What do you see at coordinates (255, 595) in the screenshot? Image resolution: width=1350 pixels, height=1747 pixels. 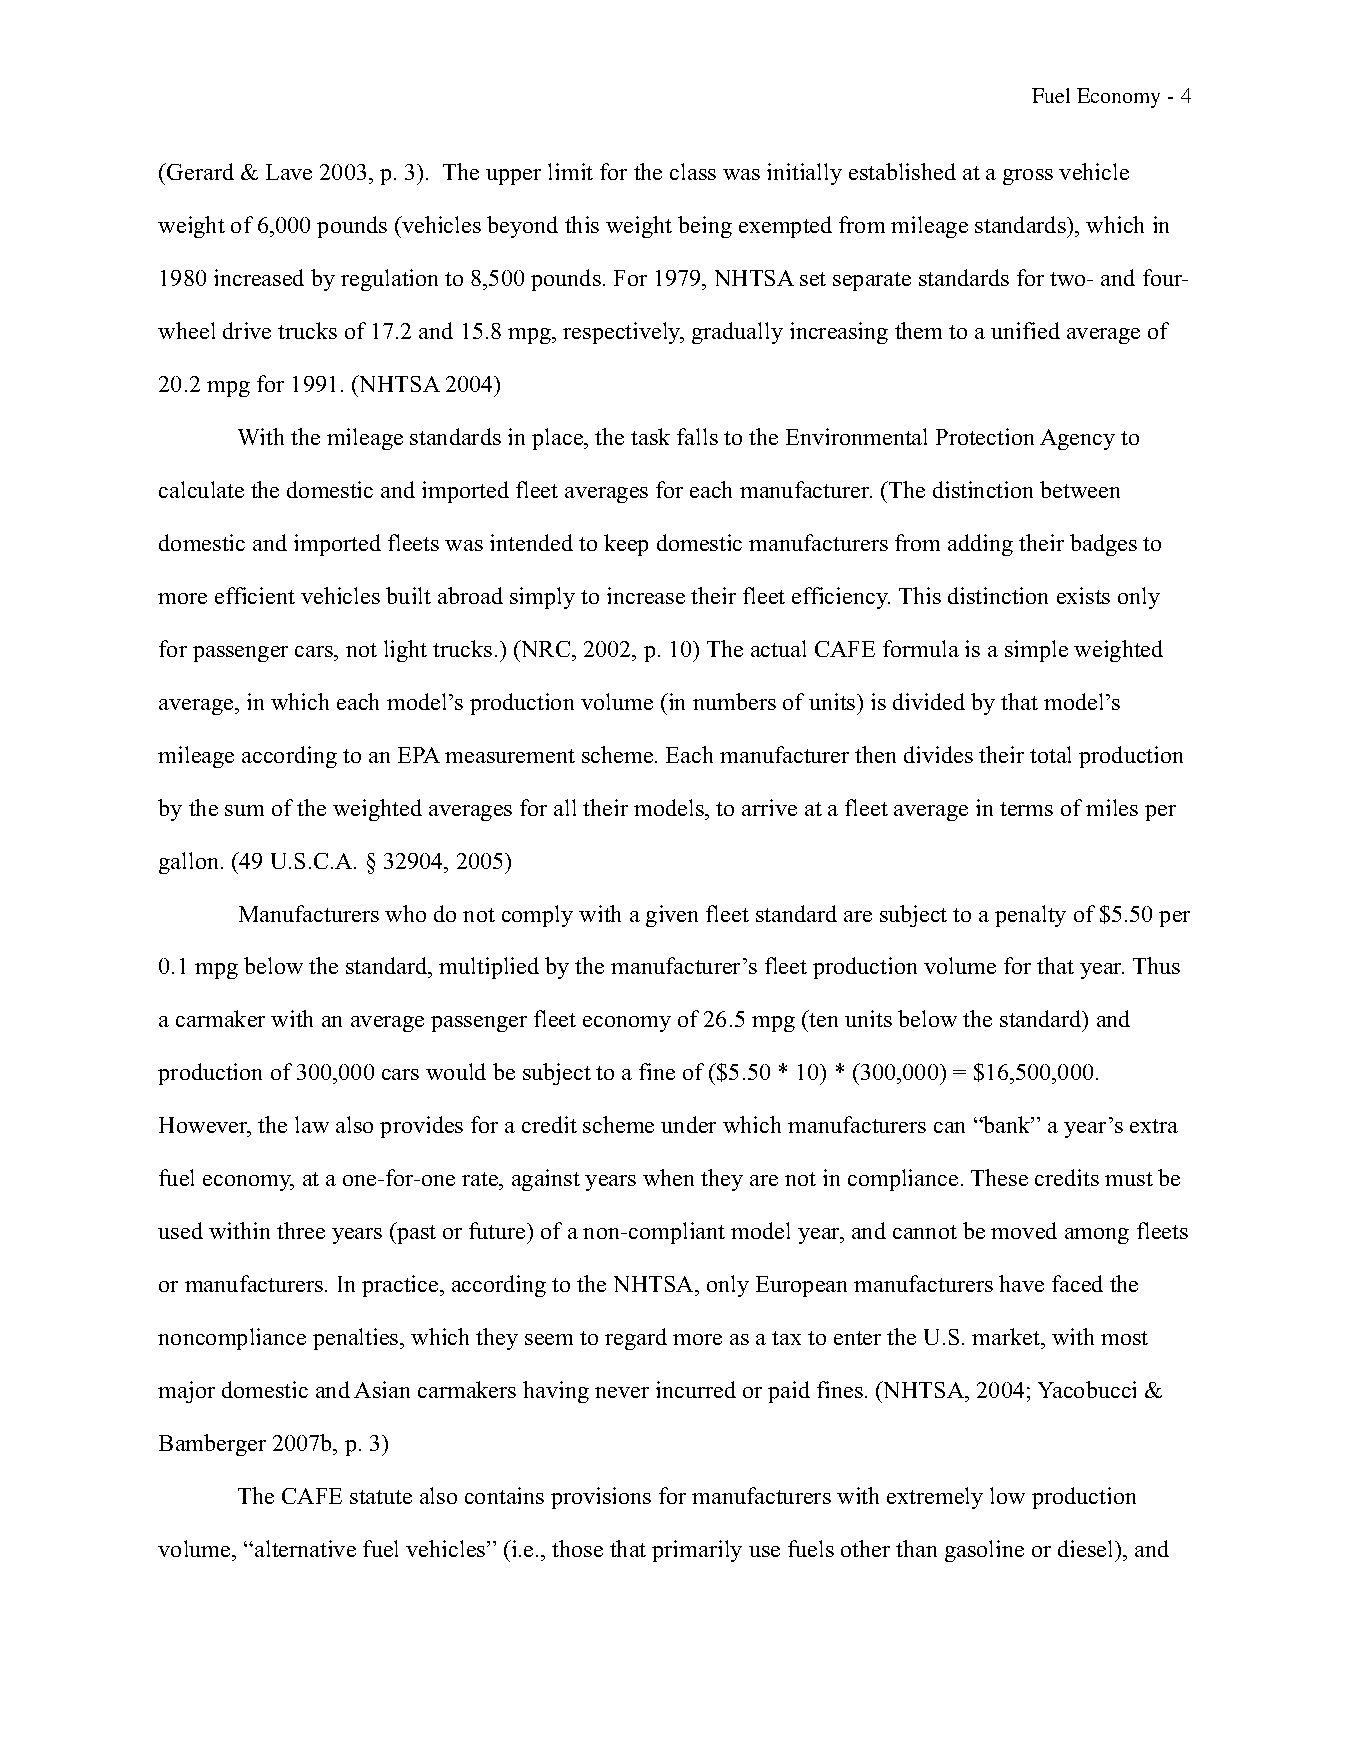 I see `efficient` at bounding box center [255, 595].
